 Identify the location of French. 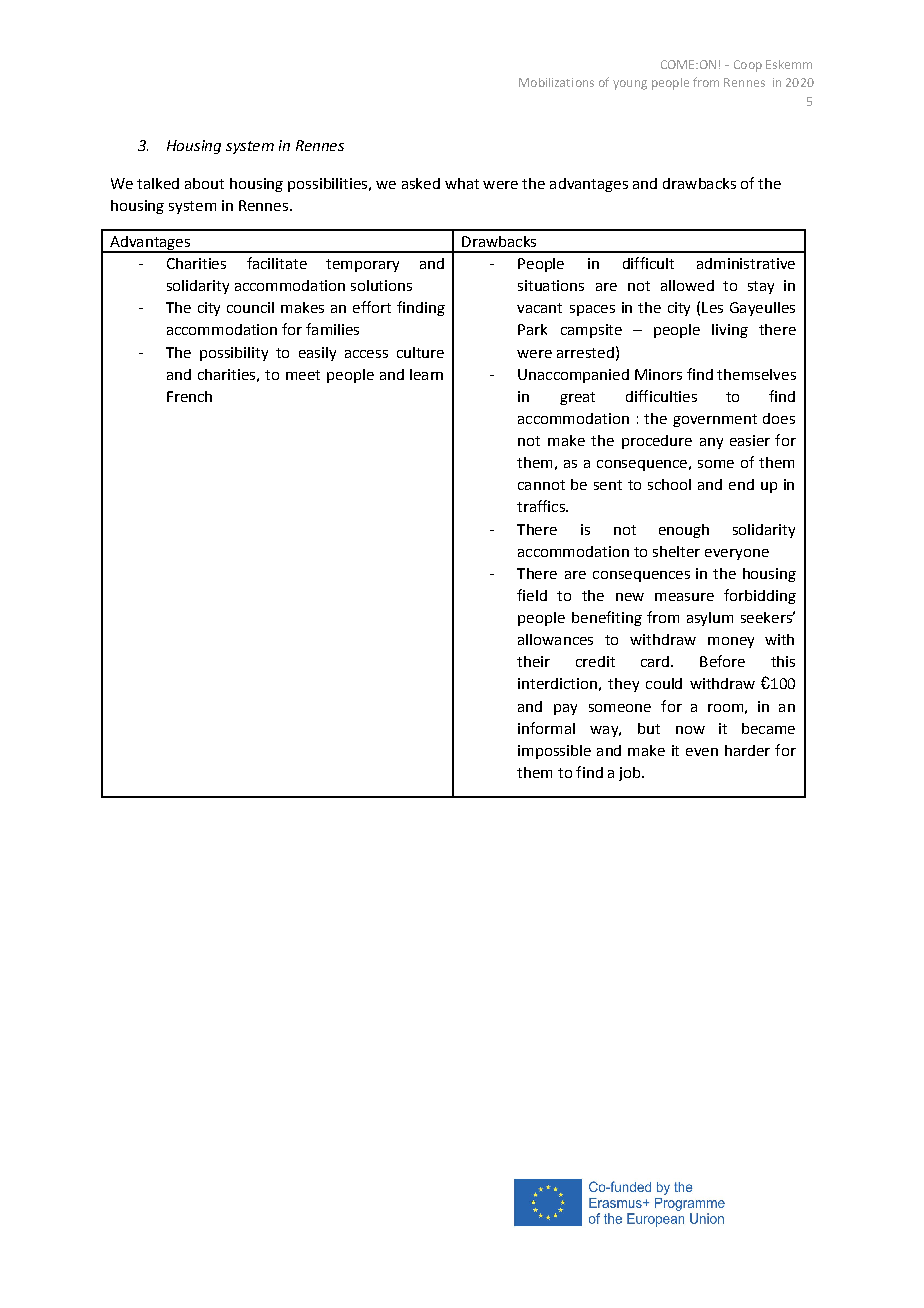
(189, 396).
